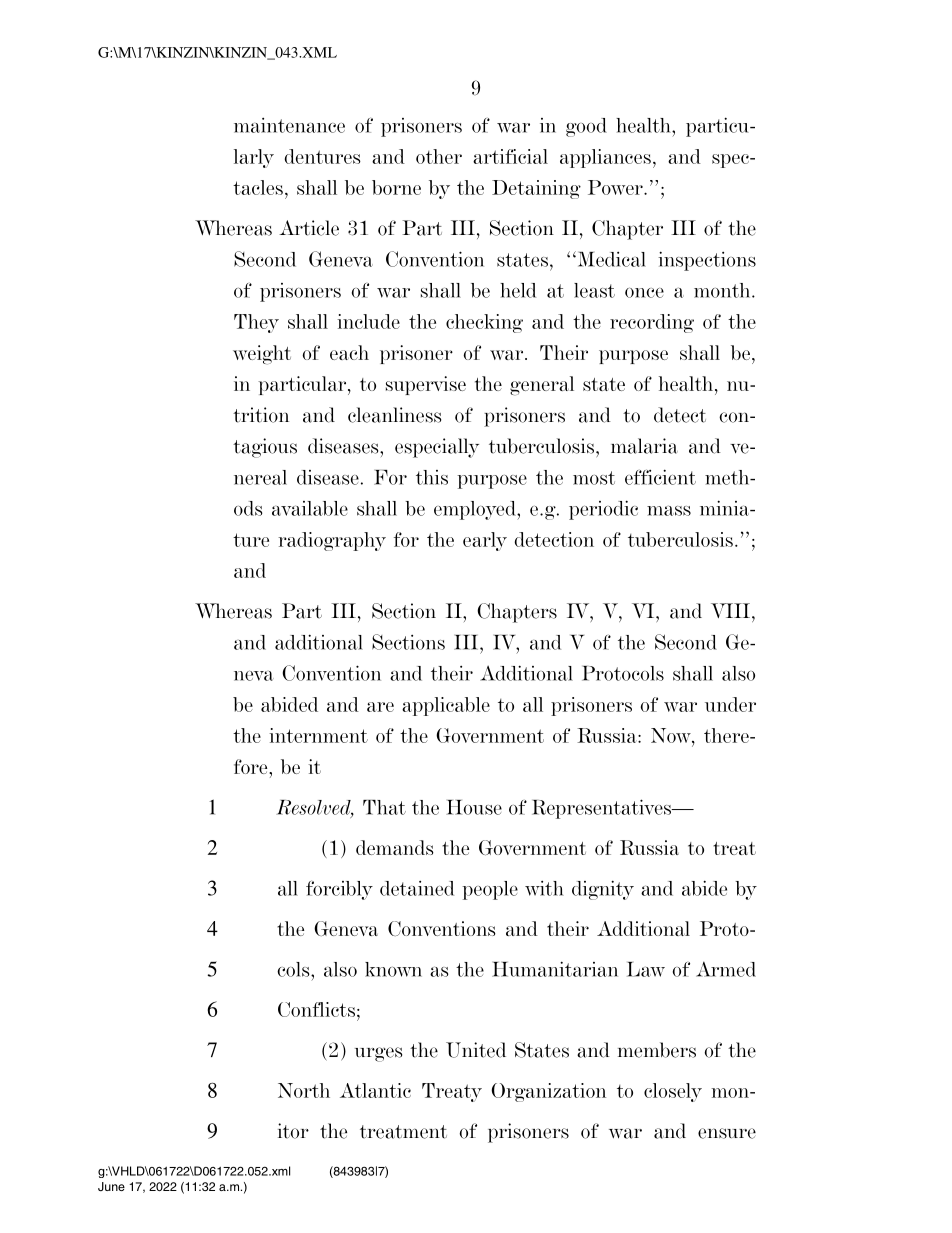 Image resolution: width=952 pixels, height=1233 pixels. I want to click on appliances, so click(605, 158).
